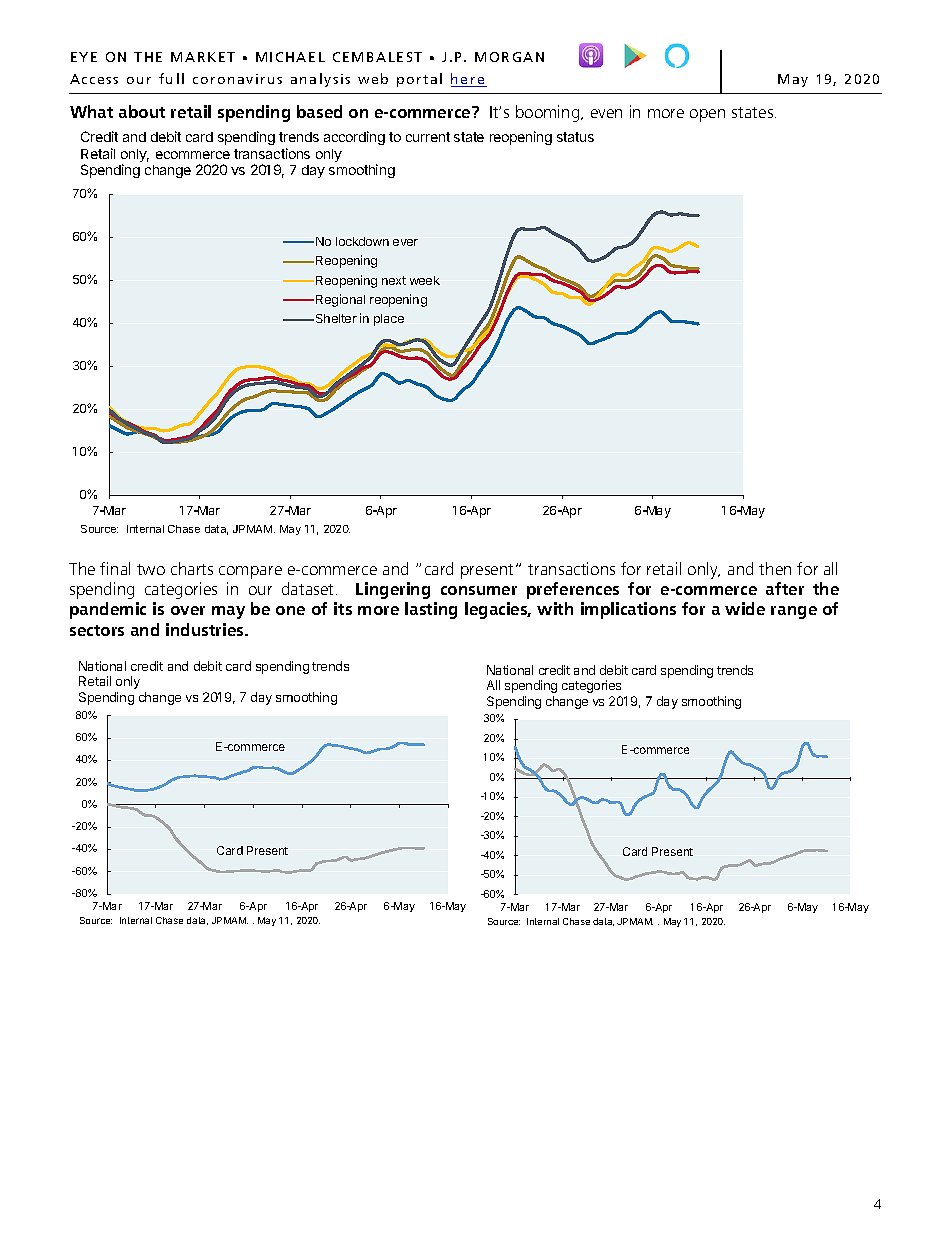  I want to click on Shelter, so click(336, 318).
